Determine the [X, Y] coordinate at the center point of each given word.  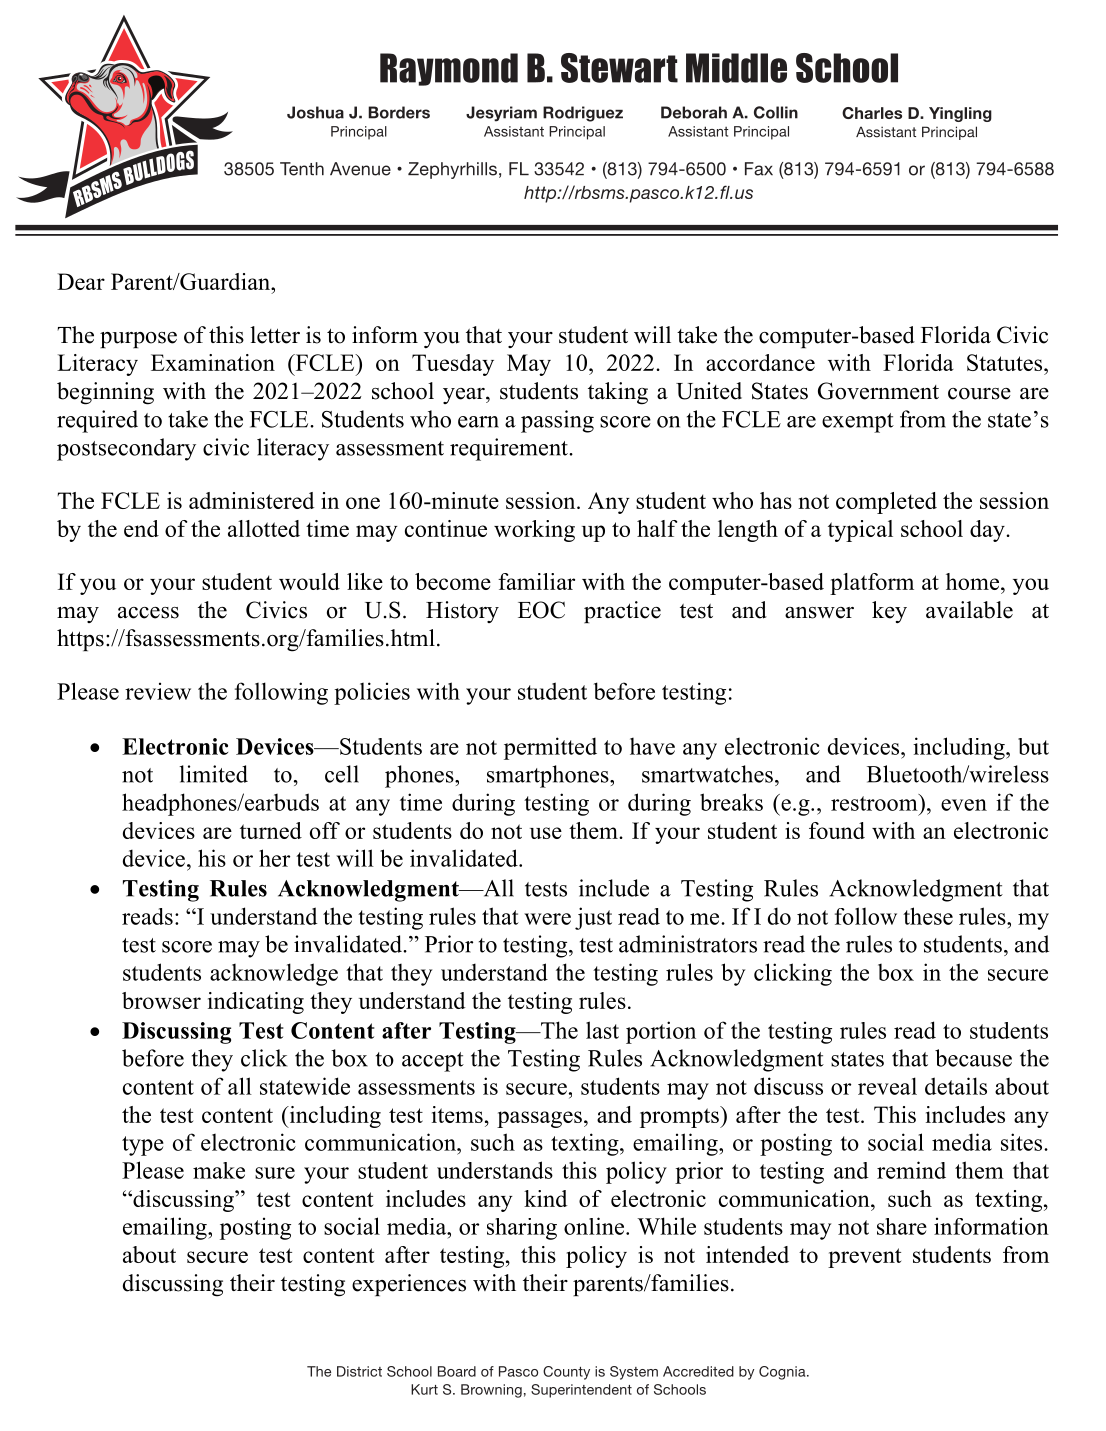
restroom [875, 802]
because [973, 1058]
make [219, 1170]
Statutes [1006, 362]
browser [161, 1000]
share [902, 1226]
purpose [138, 340]
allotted [264, 528]
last [602, 1030]
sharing [522, 1229]
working [534, 531]
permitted [550, 748]
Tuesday [453, 365]
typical [860, 531]
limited [214, 774]
